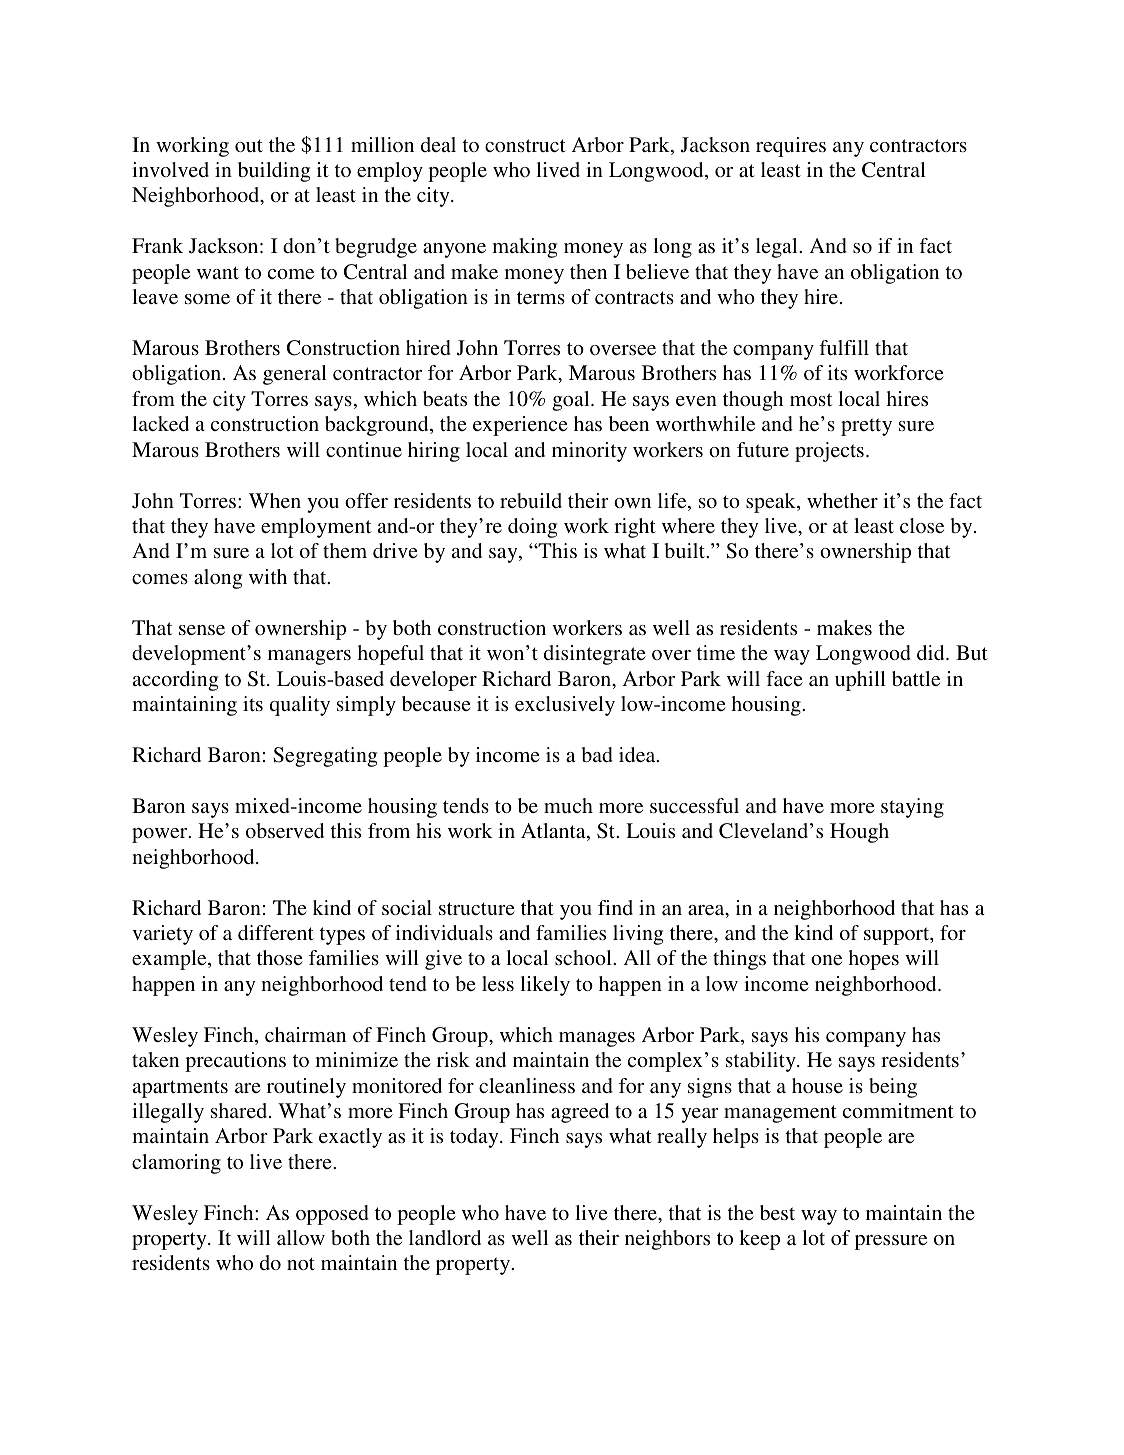 This image has width=1124, height=1455. What do you see at coordinates (860, 681) in the image?
I see `uphill` at bounding box center [860, 681].
